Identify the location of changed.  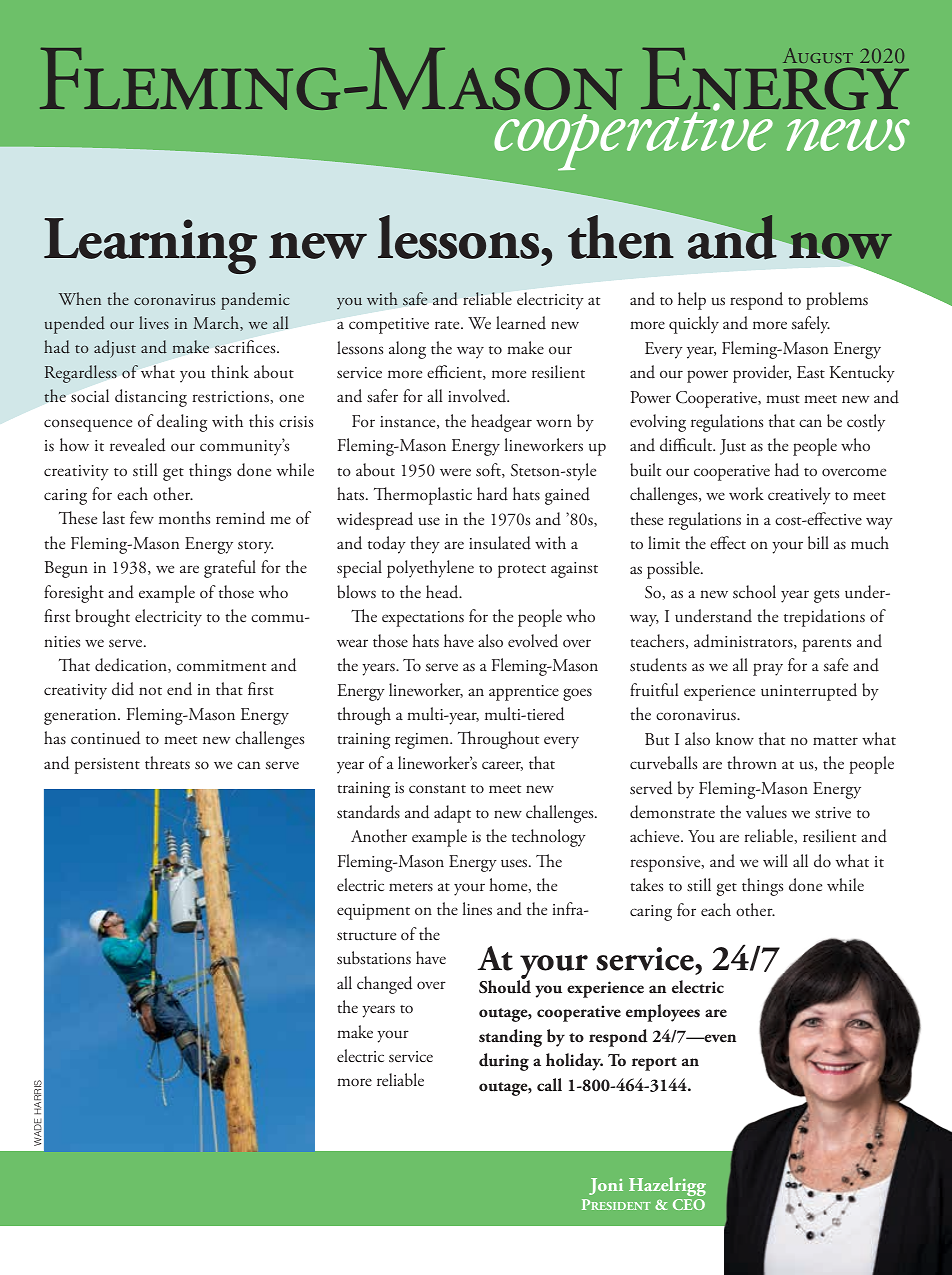
(384, 985).
